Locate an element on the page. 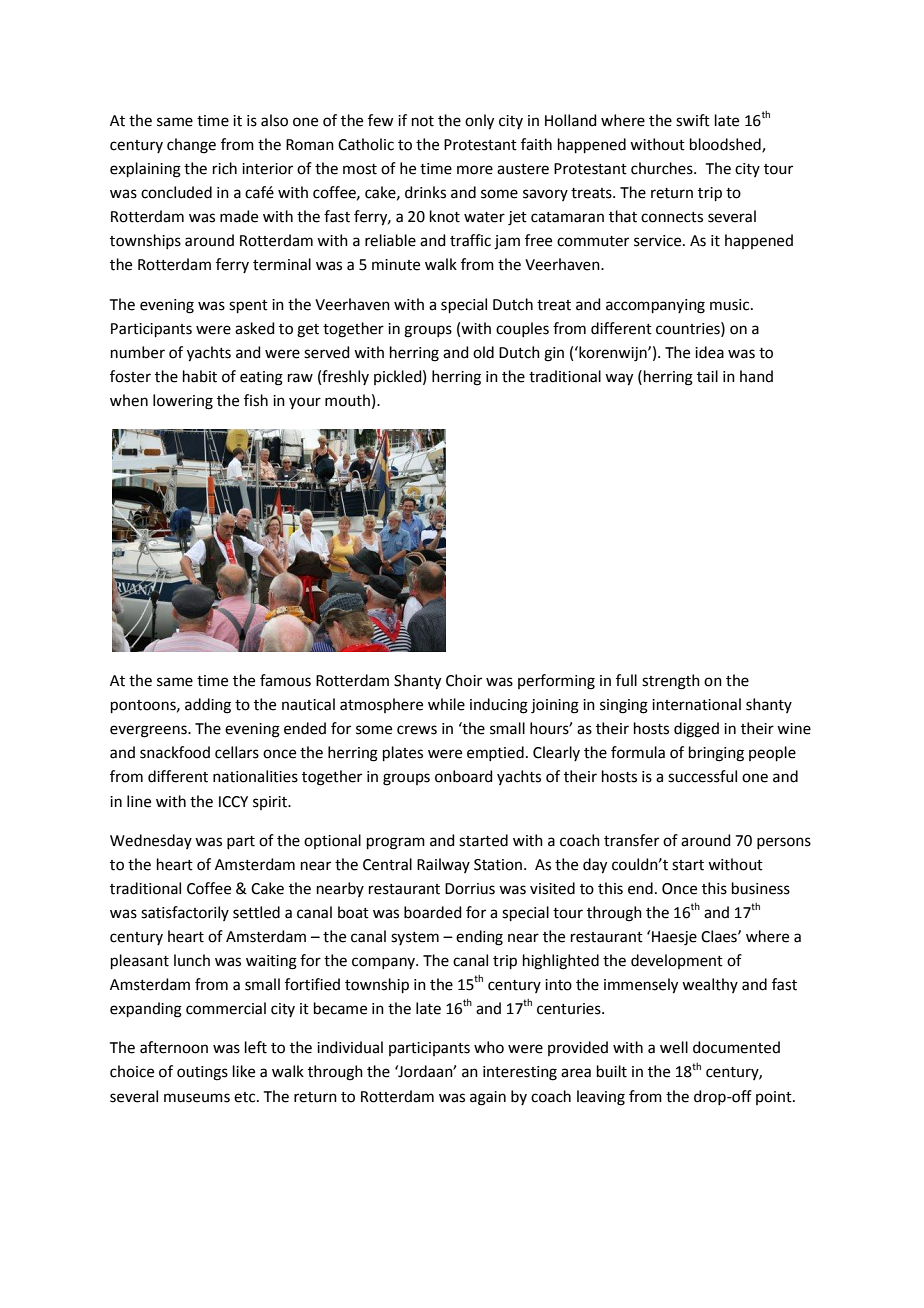  bloodshed is located at coordinates (726, 145).
